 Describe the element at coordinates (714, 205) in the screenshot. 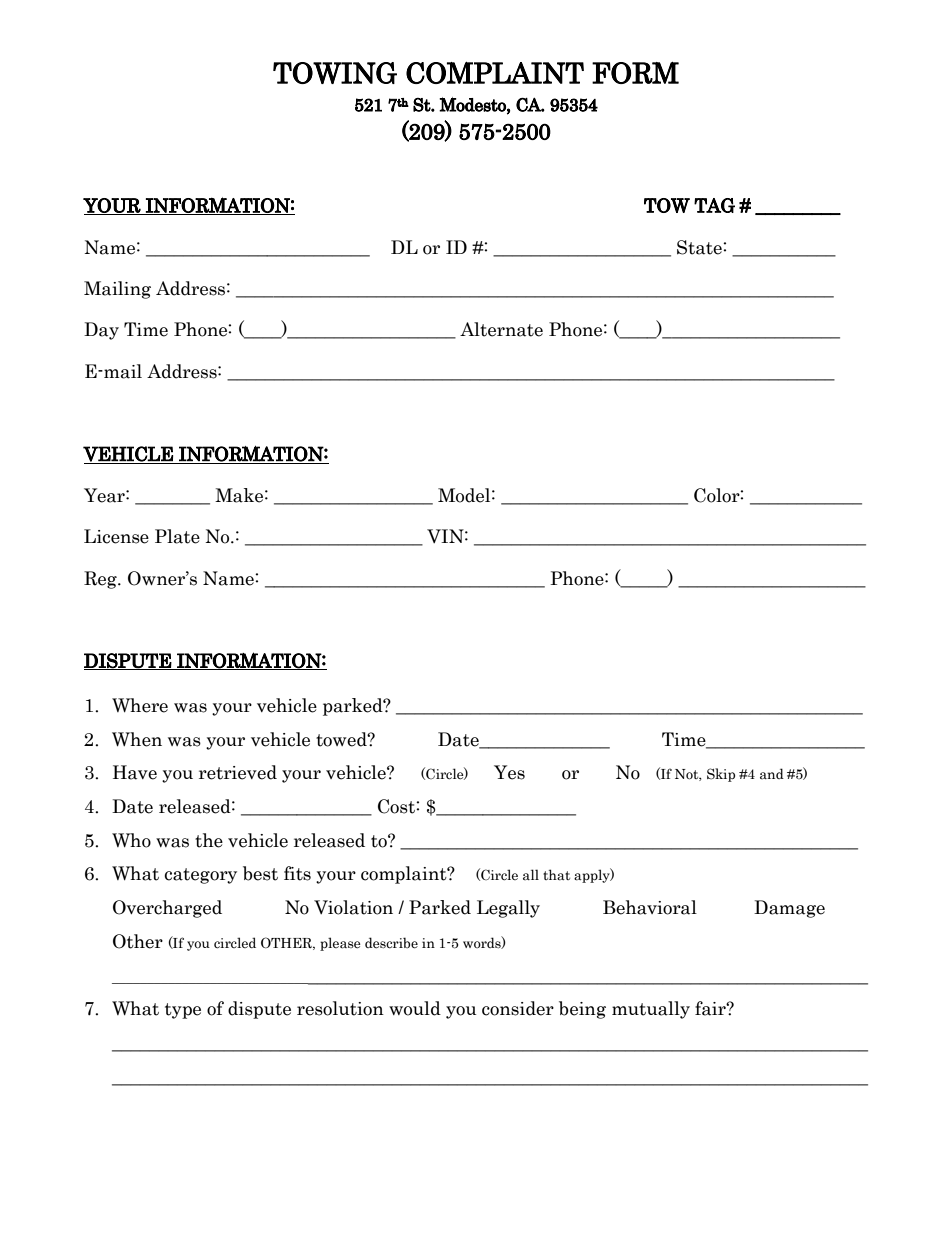

I see `TAG` at that location.
